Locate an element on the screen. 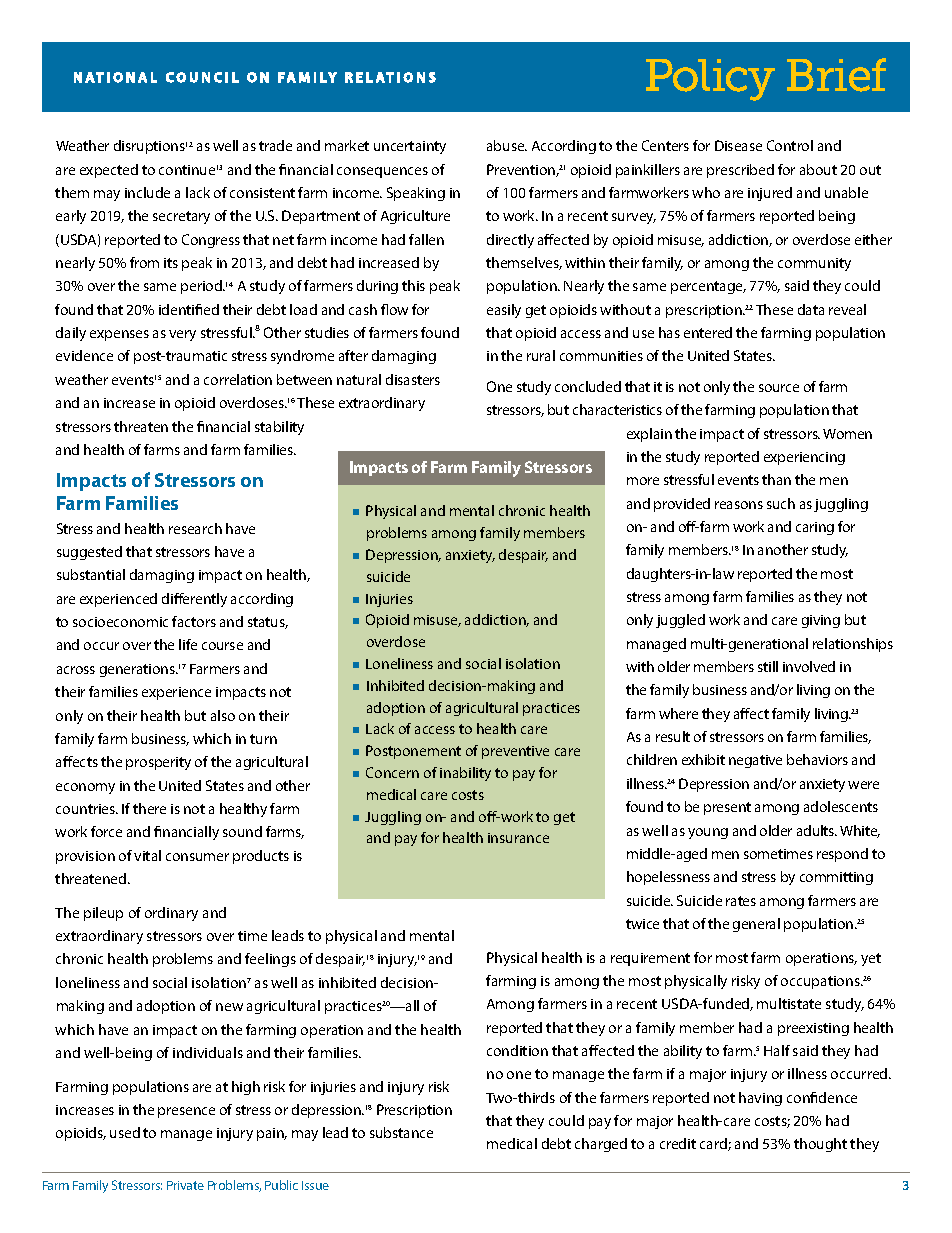 This screenshot has width=952, height=1233. expected is located at coordinates (109, 171).
